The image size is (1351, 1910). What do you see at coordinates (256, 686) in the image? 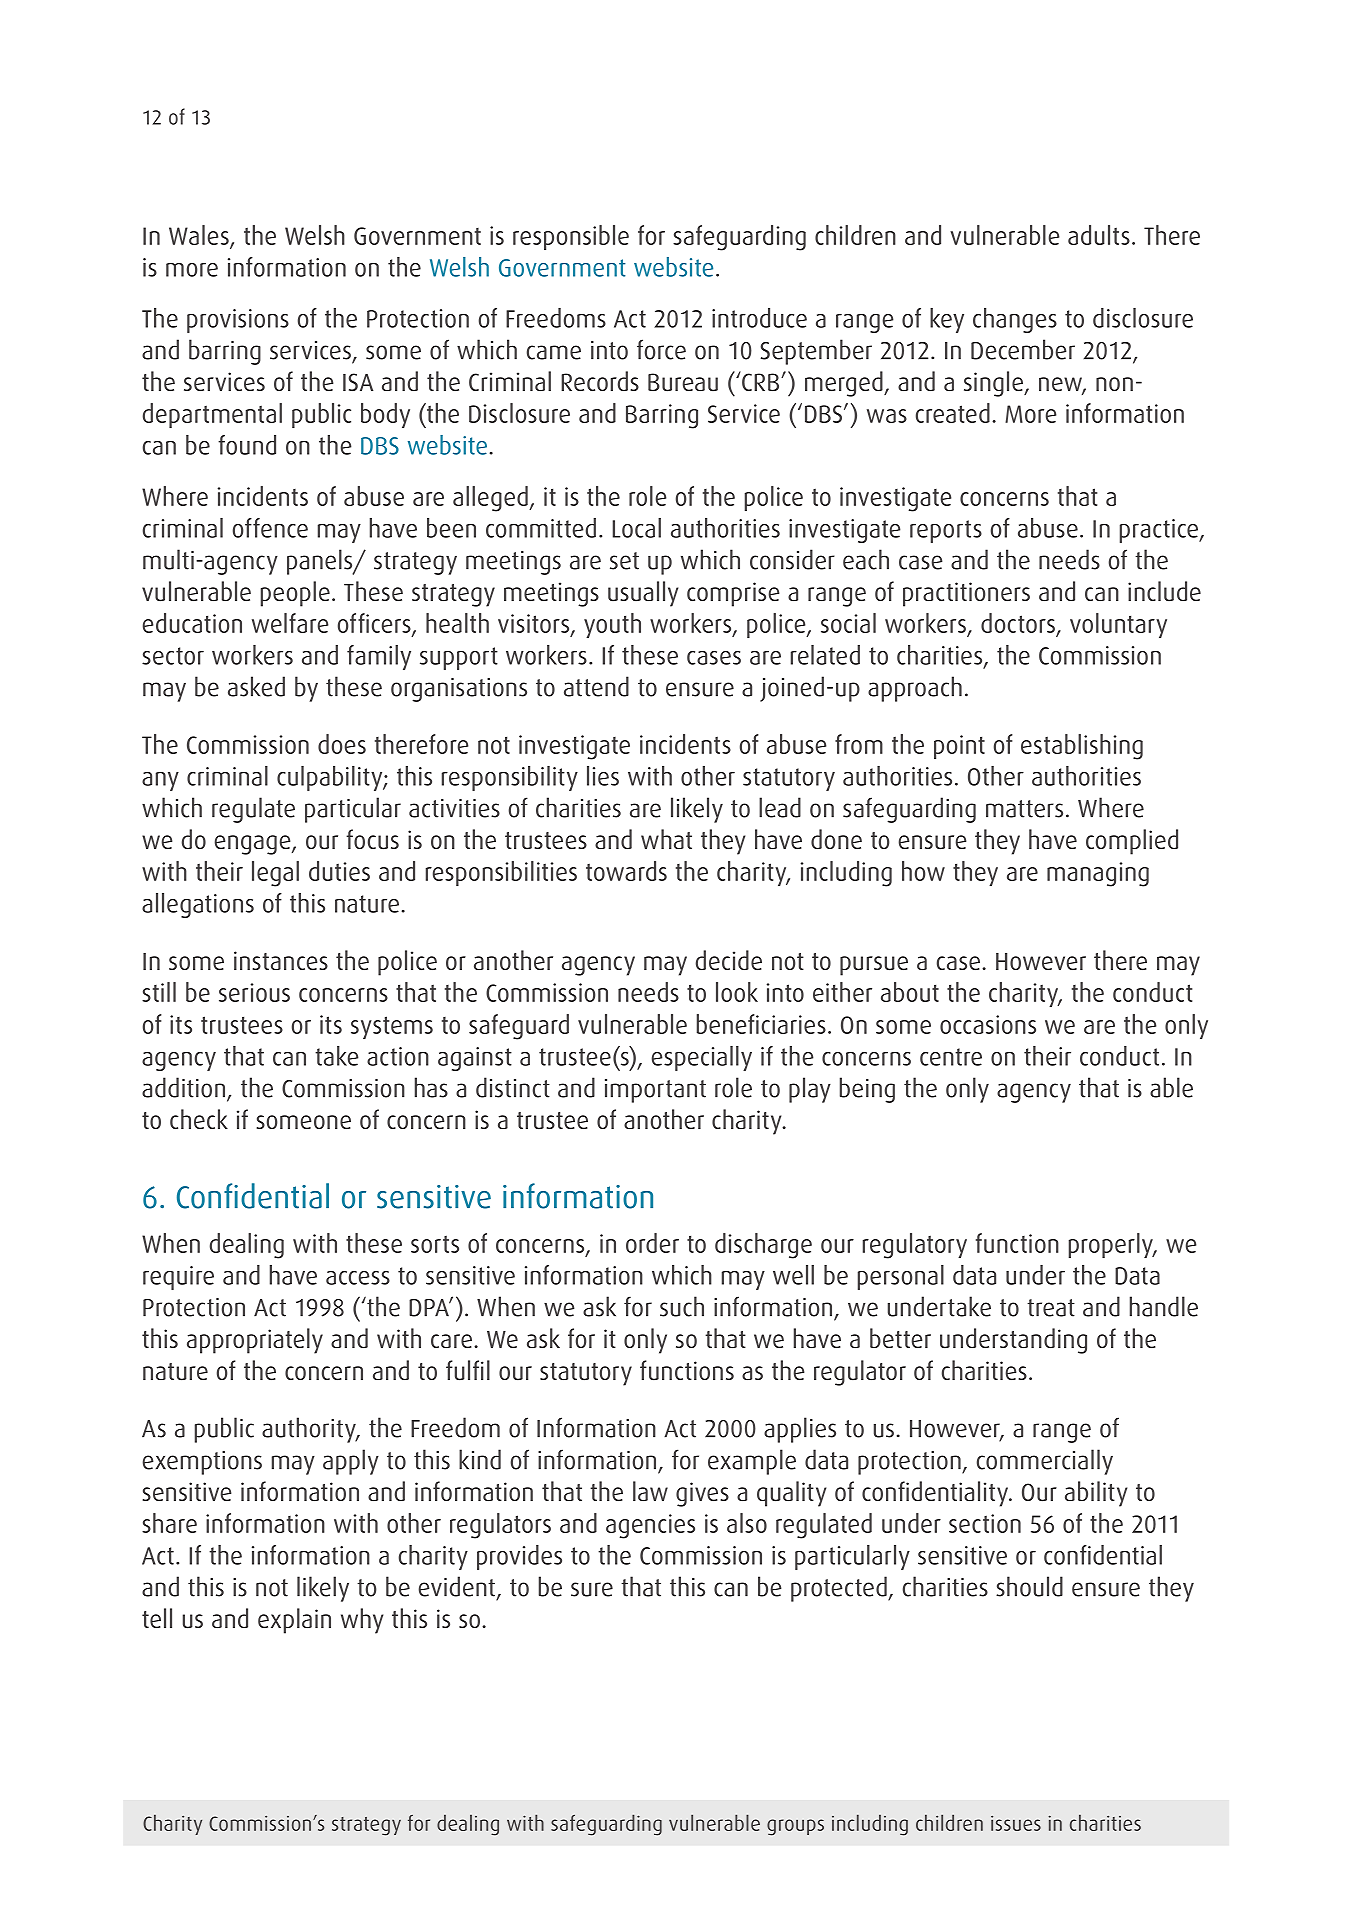
I see `asked` at bounding box center [256, 686].
